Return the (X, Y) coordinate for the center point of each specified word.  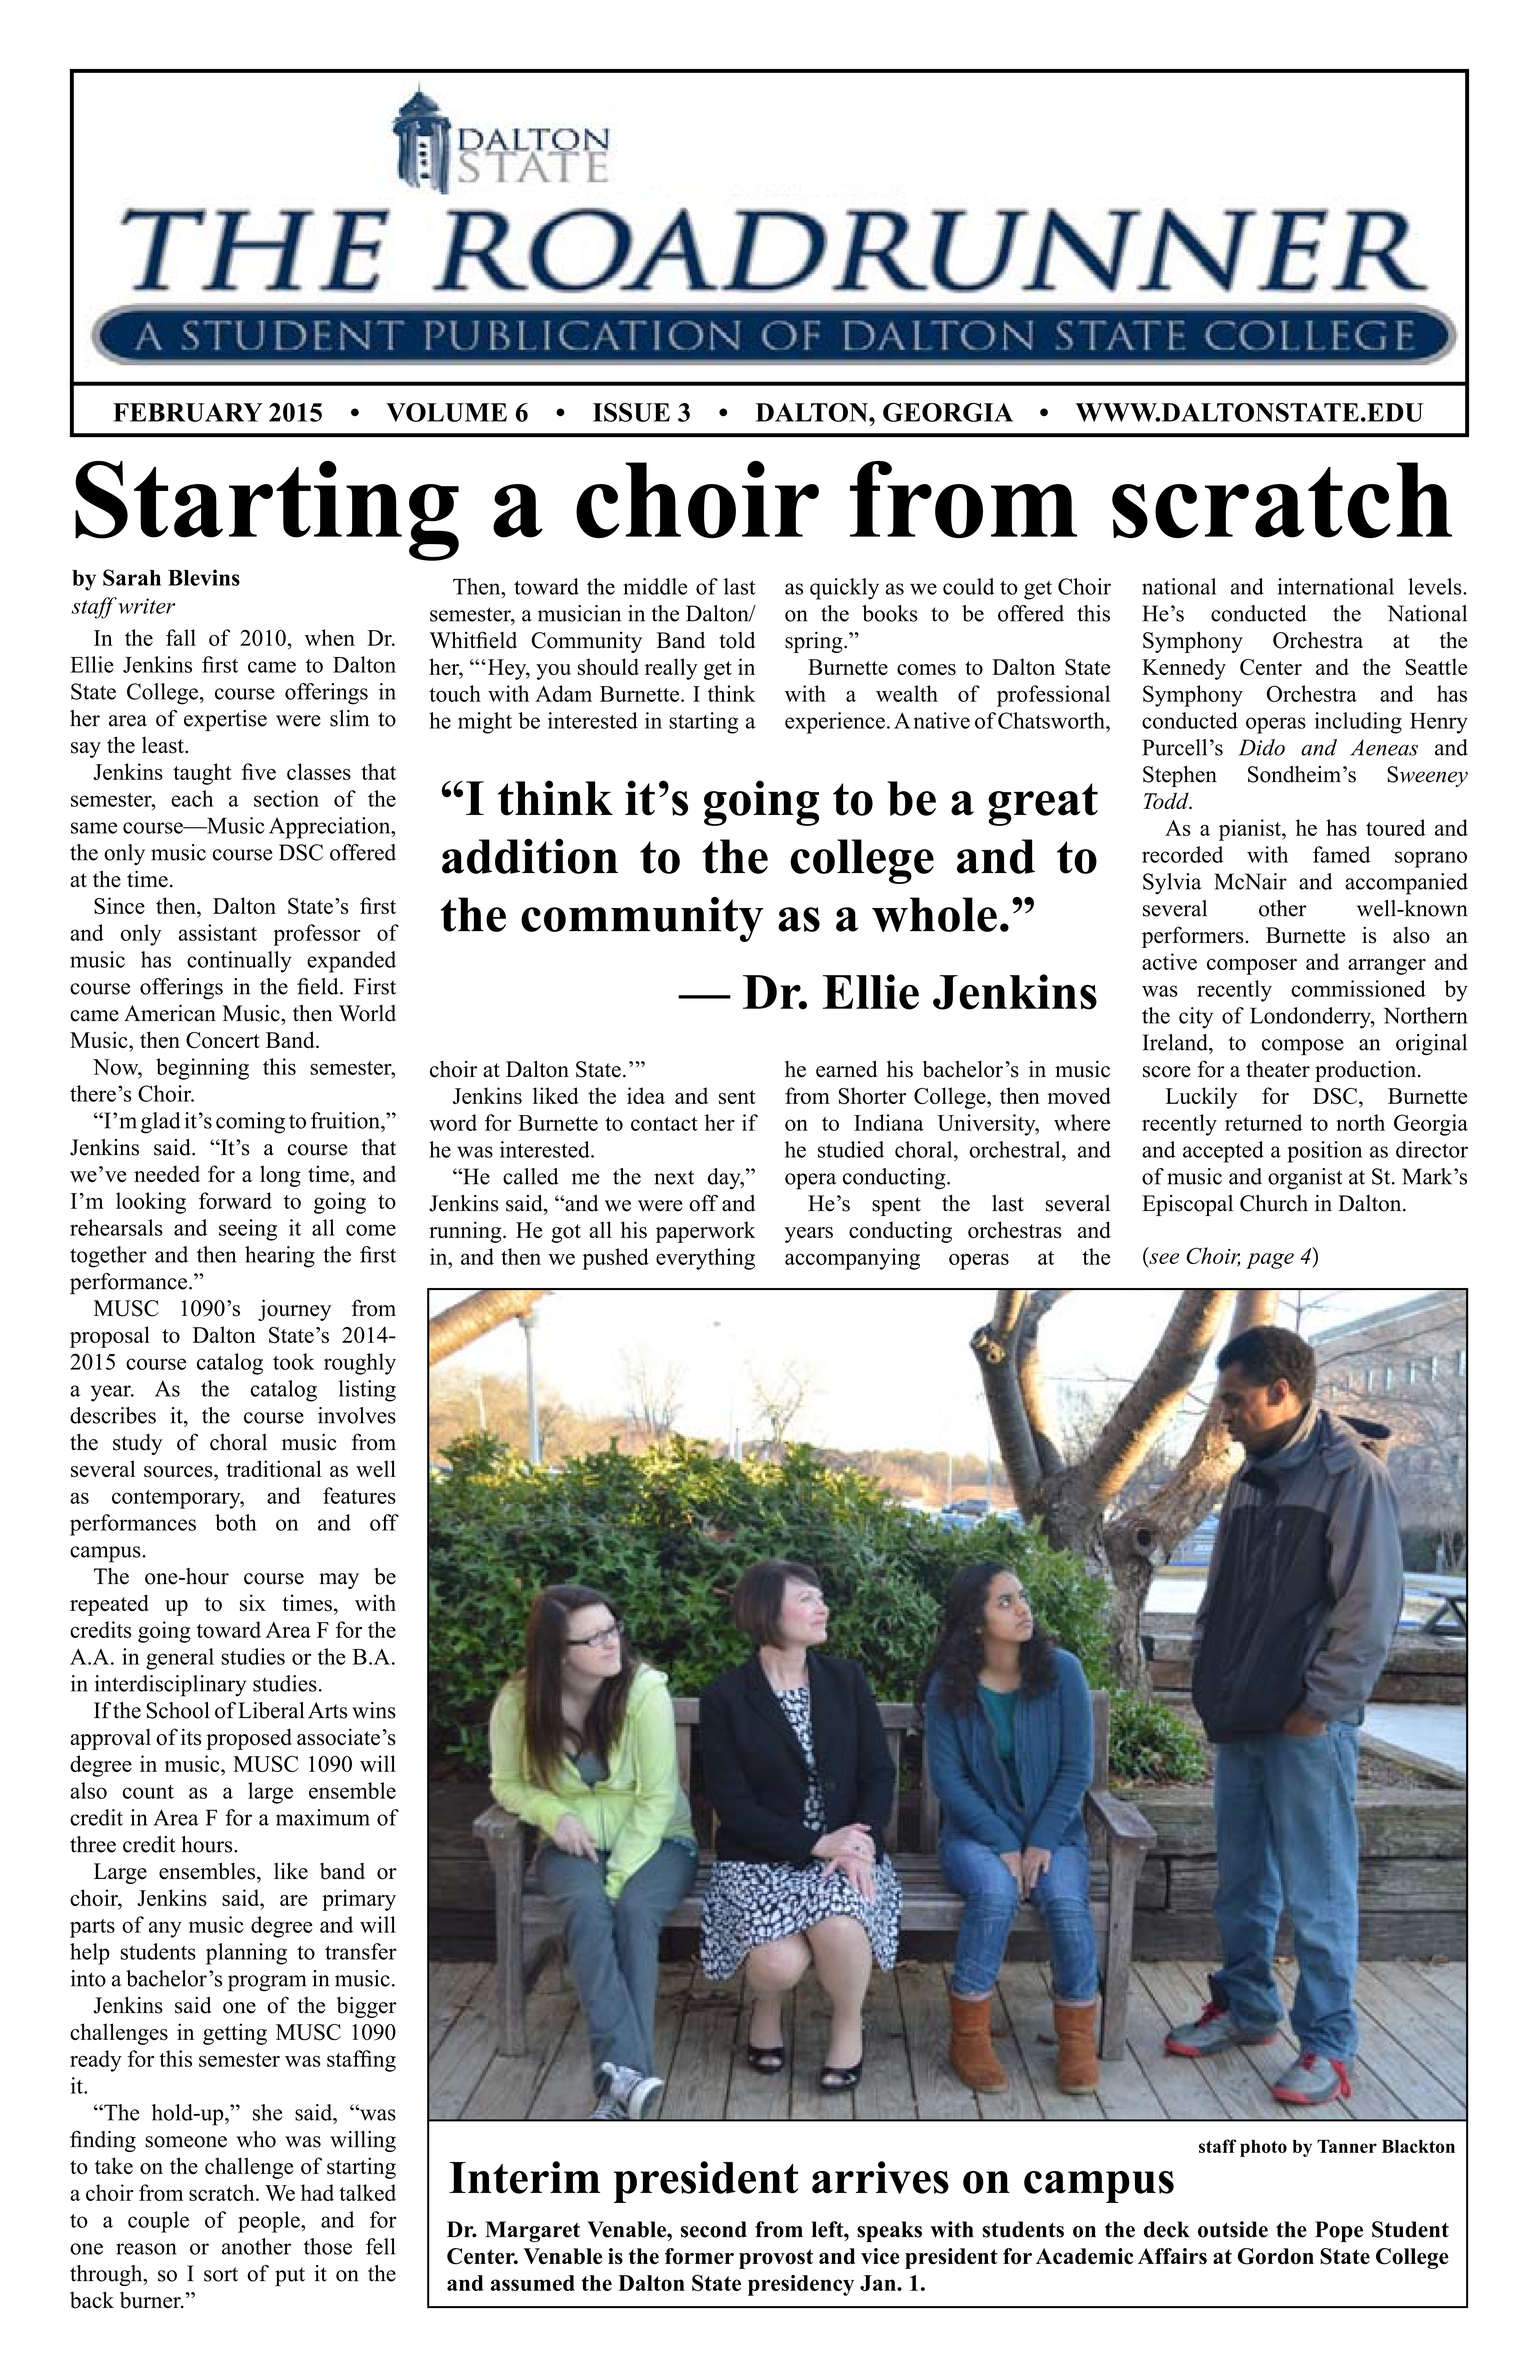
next (674, 1177)
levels (1436, 586)
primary (359, 1900)
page (1270, 1261)
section (286, 798)
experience (835, 723)
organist (1305, 1179)
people (270, 2222)
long (280, 1176)
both (236, 1522)
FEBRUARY (188, 412)
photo (1263, 2148)
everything (705, 1259)
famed (1341, 854)
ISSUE (631, 412)
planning (246, 1954)
